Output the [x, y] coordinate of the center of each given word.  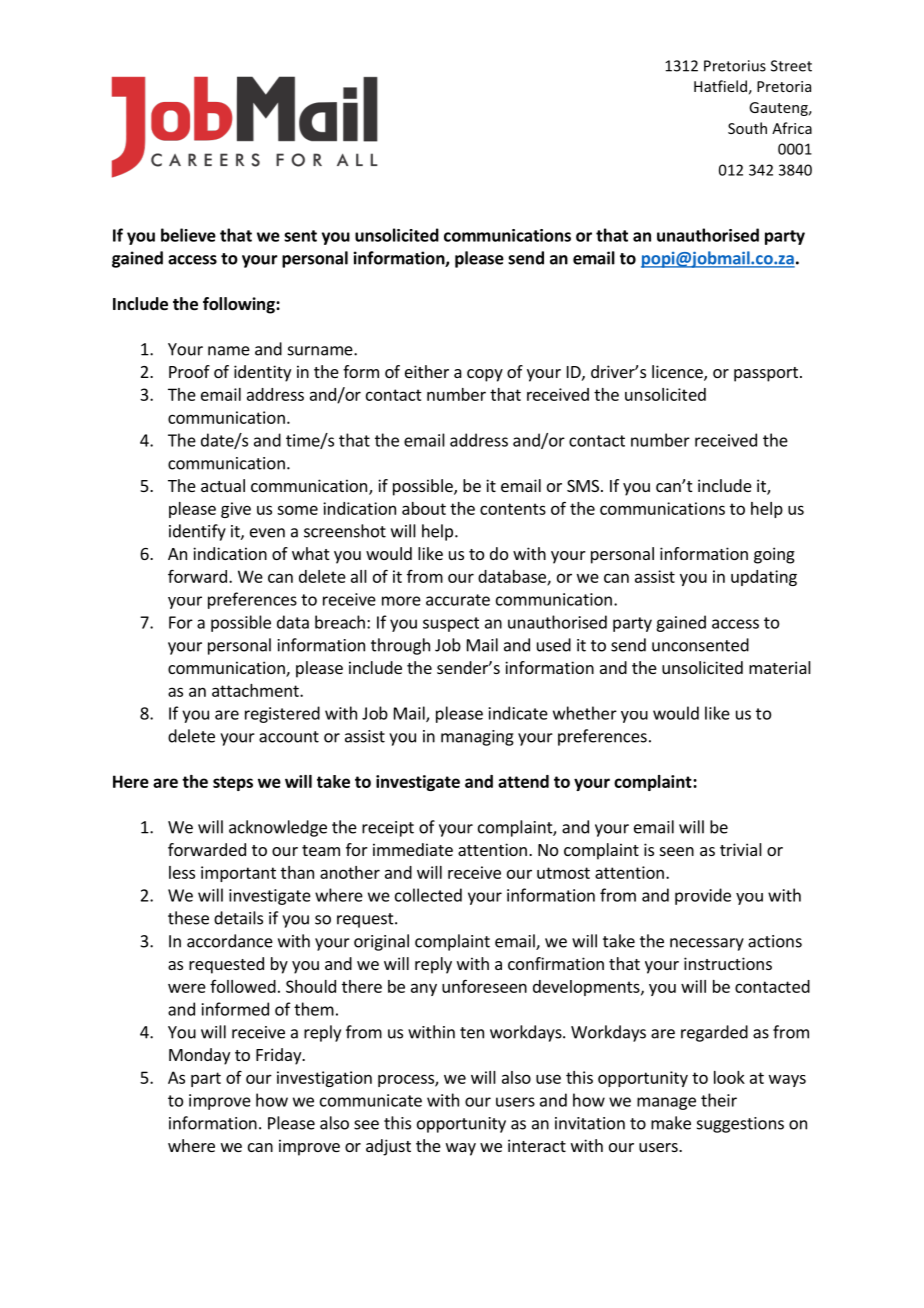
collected [428, 895]
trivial [741, 849]
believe [188, 235]
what [310, 553]
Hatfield [720, 86]
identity [262, 373]
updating [764, 578]
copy [485, 375]
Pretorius [735, 66]
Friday [280, 1056]
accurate [458, 600]
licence [678, 373]
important [238, 874]
